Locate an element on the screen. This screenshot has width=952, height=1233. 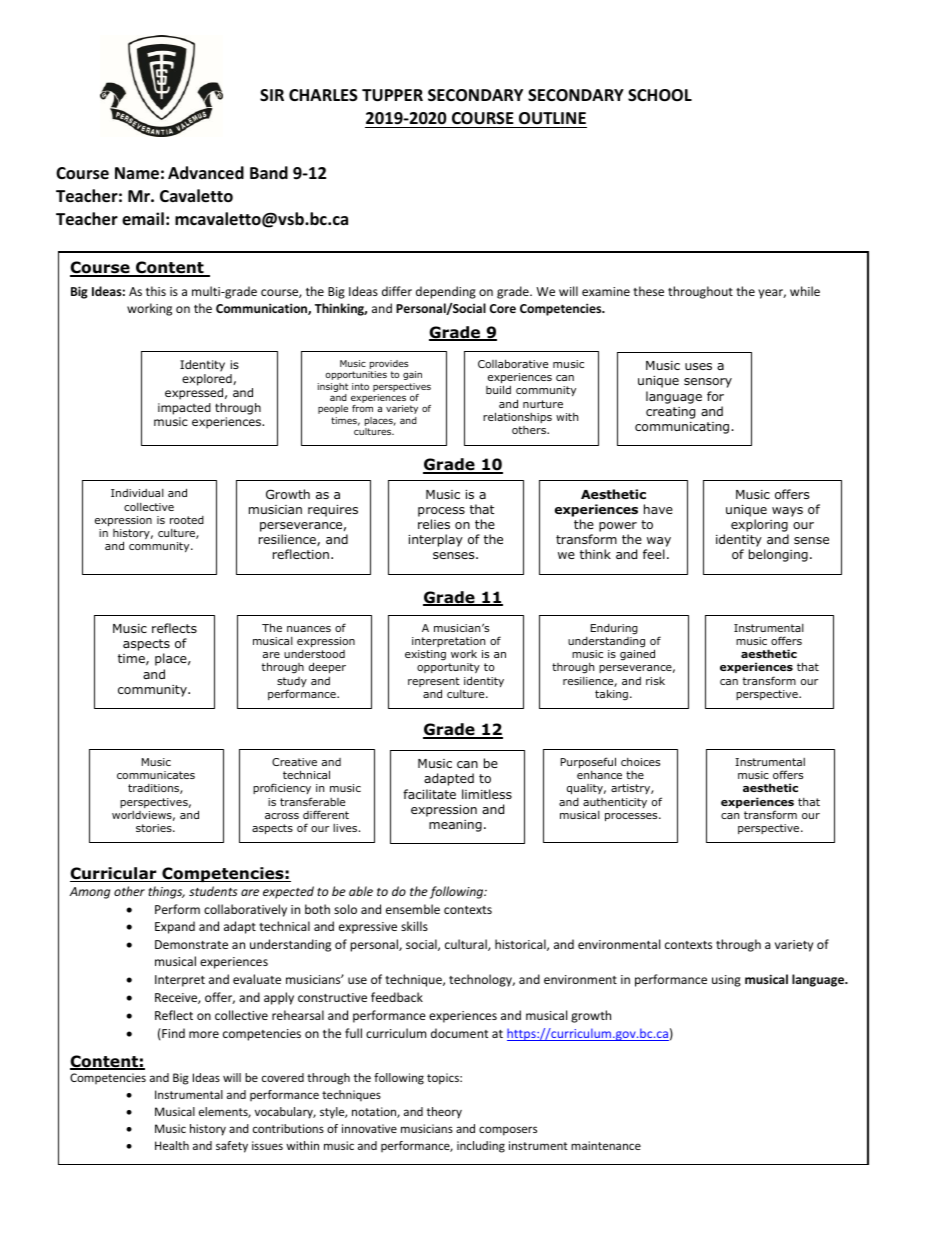
theory is located at coordinates (444, 1113).
